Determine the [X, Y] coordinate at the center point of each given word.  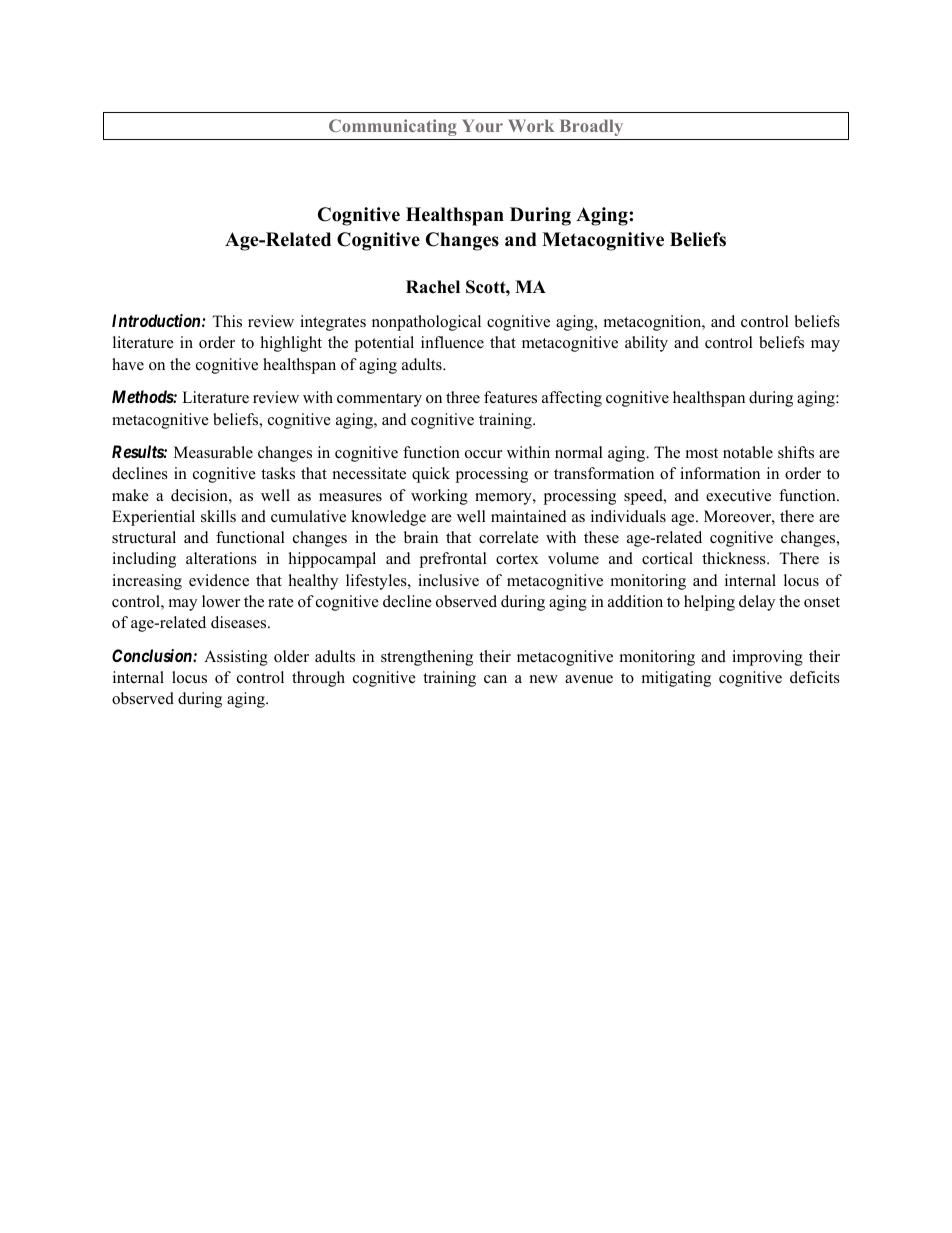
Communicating [393, 127]
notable [748, 452]
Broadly [591, 127]
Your [482, 125]
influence [452, 342]
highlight [291, 344]
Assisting [236, 658]
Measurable [213, 452]
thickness [735, 558]
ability [646, 344]
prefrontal [453, 560]
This [227, 321]
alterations [221, 558]
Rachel [433, 287]
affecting [572, 399]
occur [483, 454]
